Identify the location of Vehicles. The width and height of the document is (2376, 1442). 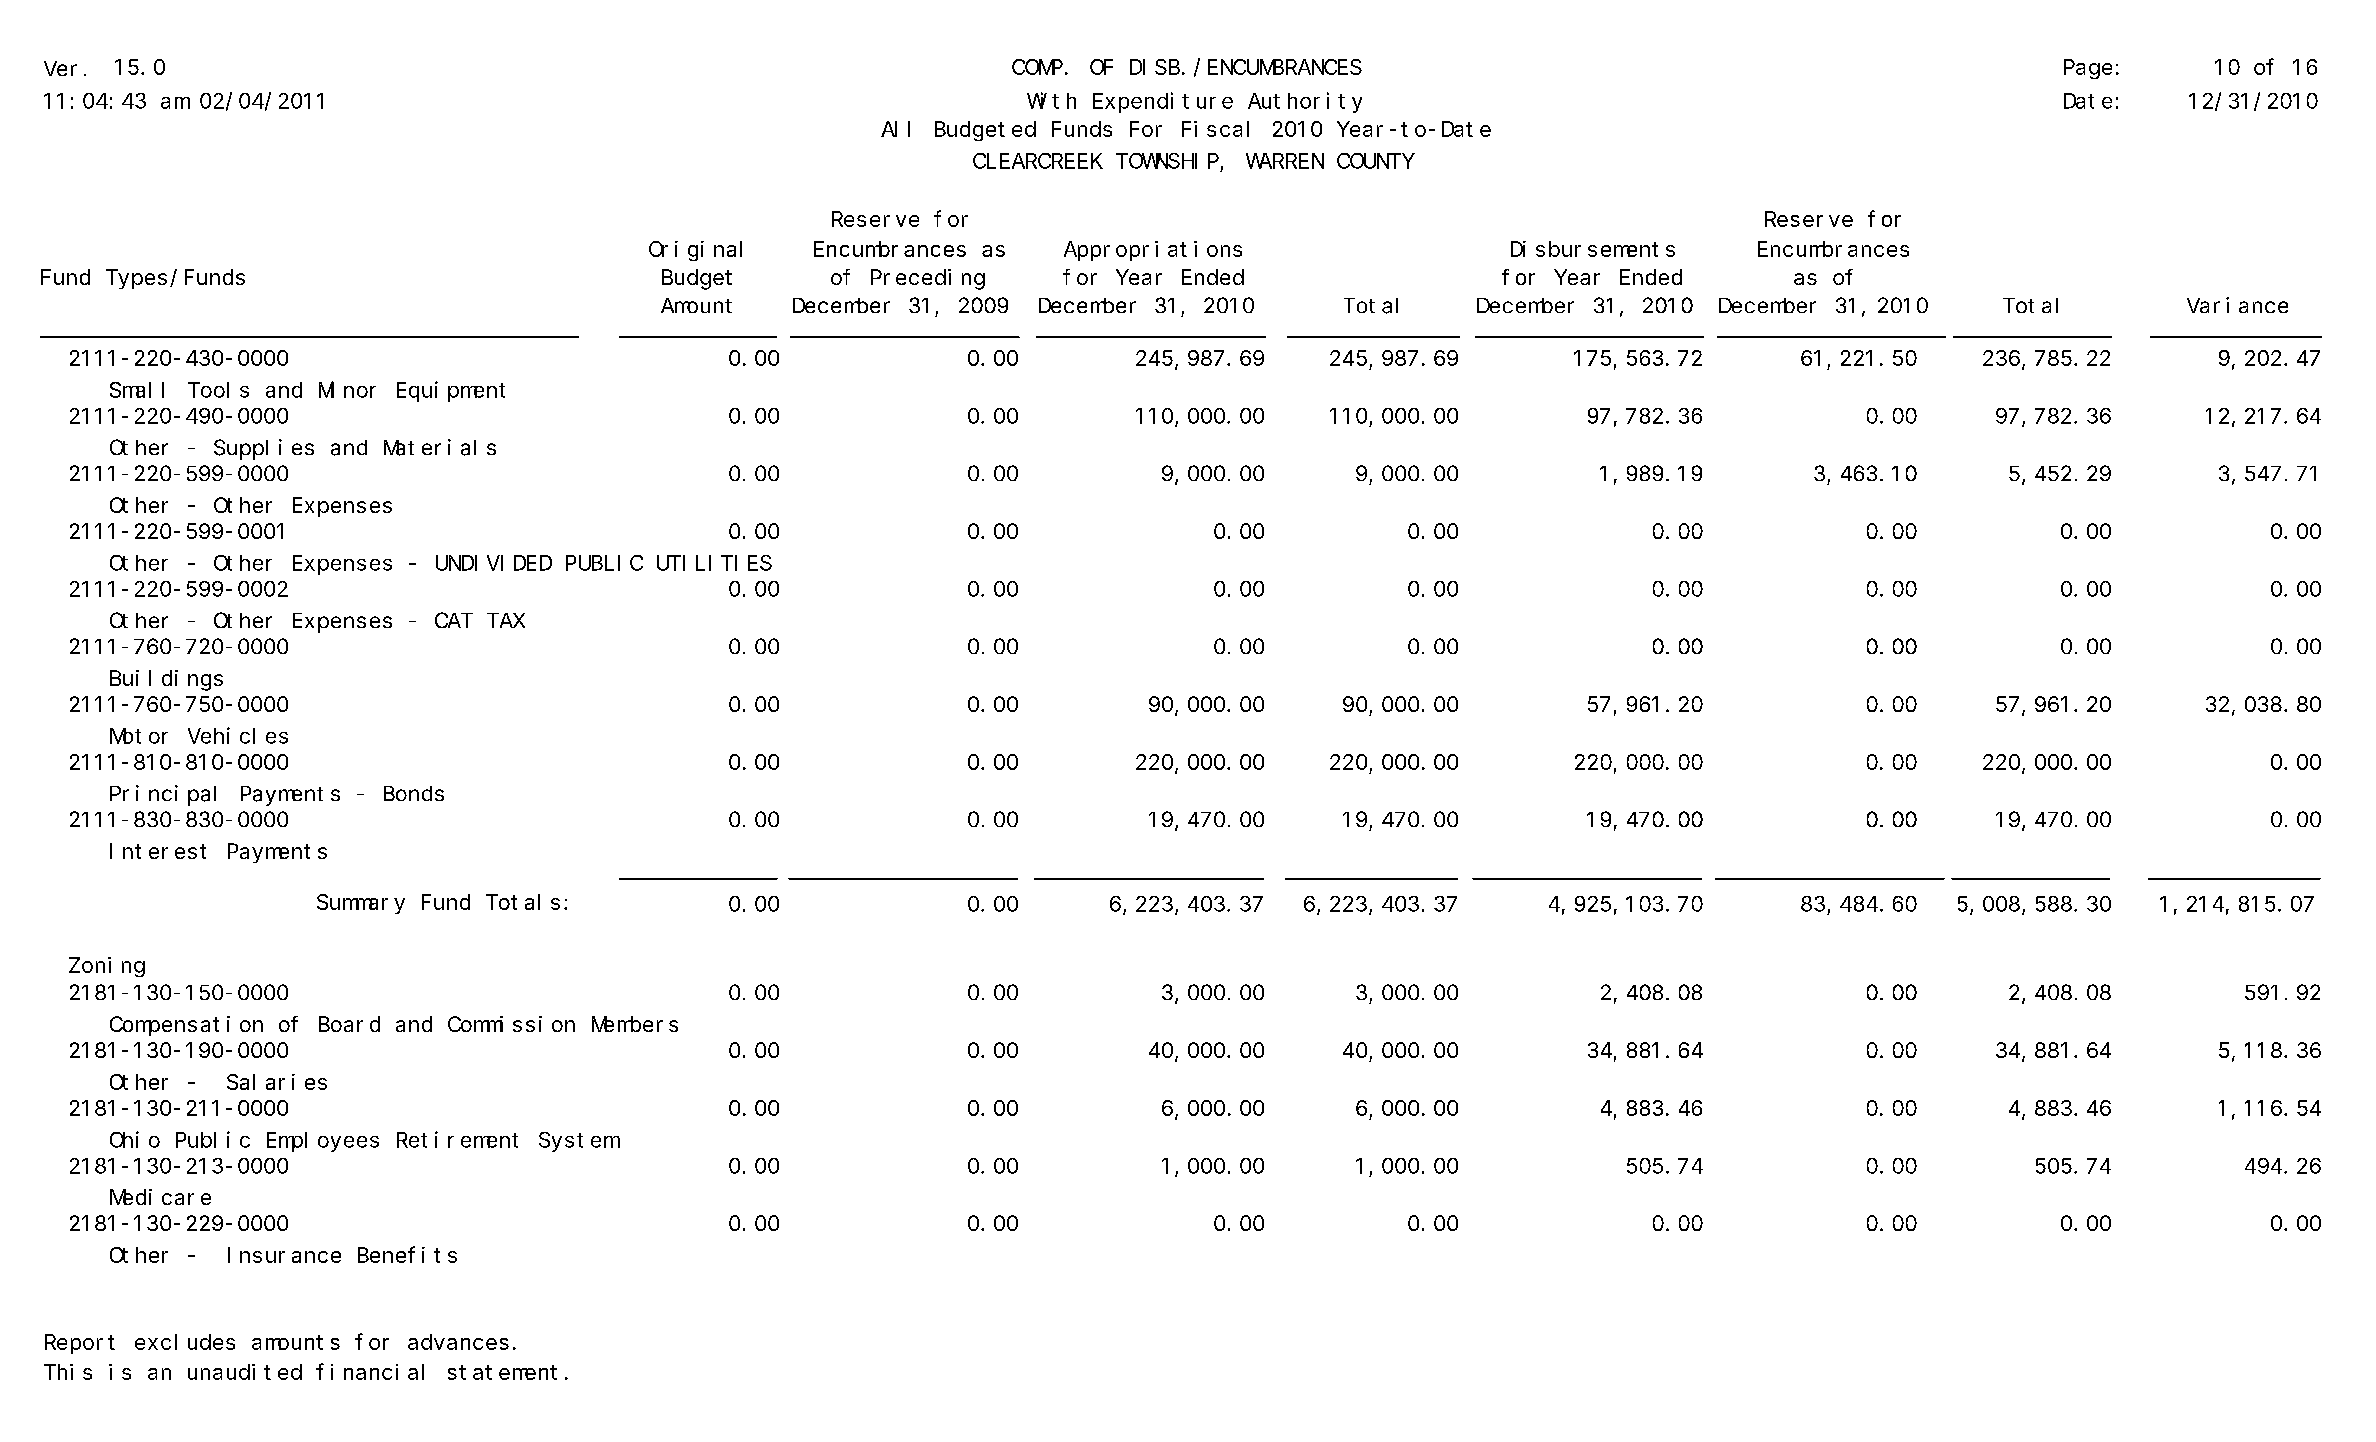
(238, 735).
